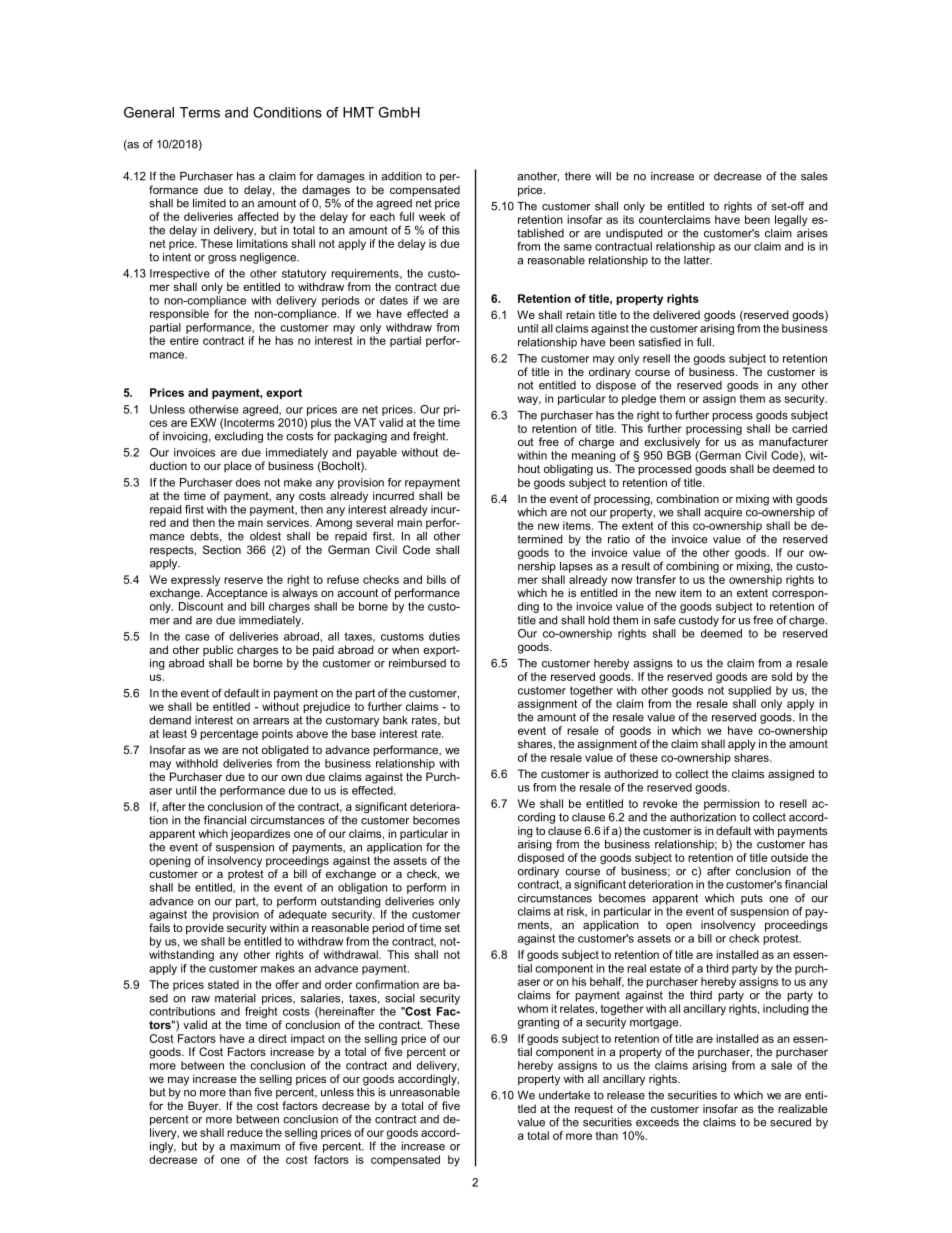 The width and height of the screenshot is (952, 1233). What do you see at coordinates (791, 221) in the screenshot?
I see `legally` at bounding box center [791, 221].
